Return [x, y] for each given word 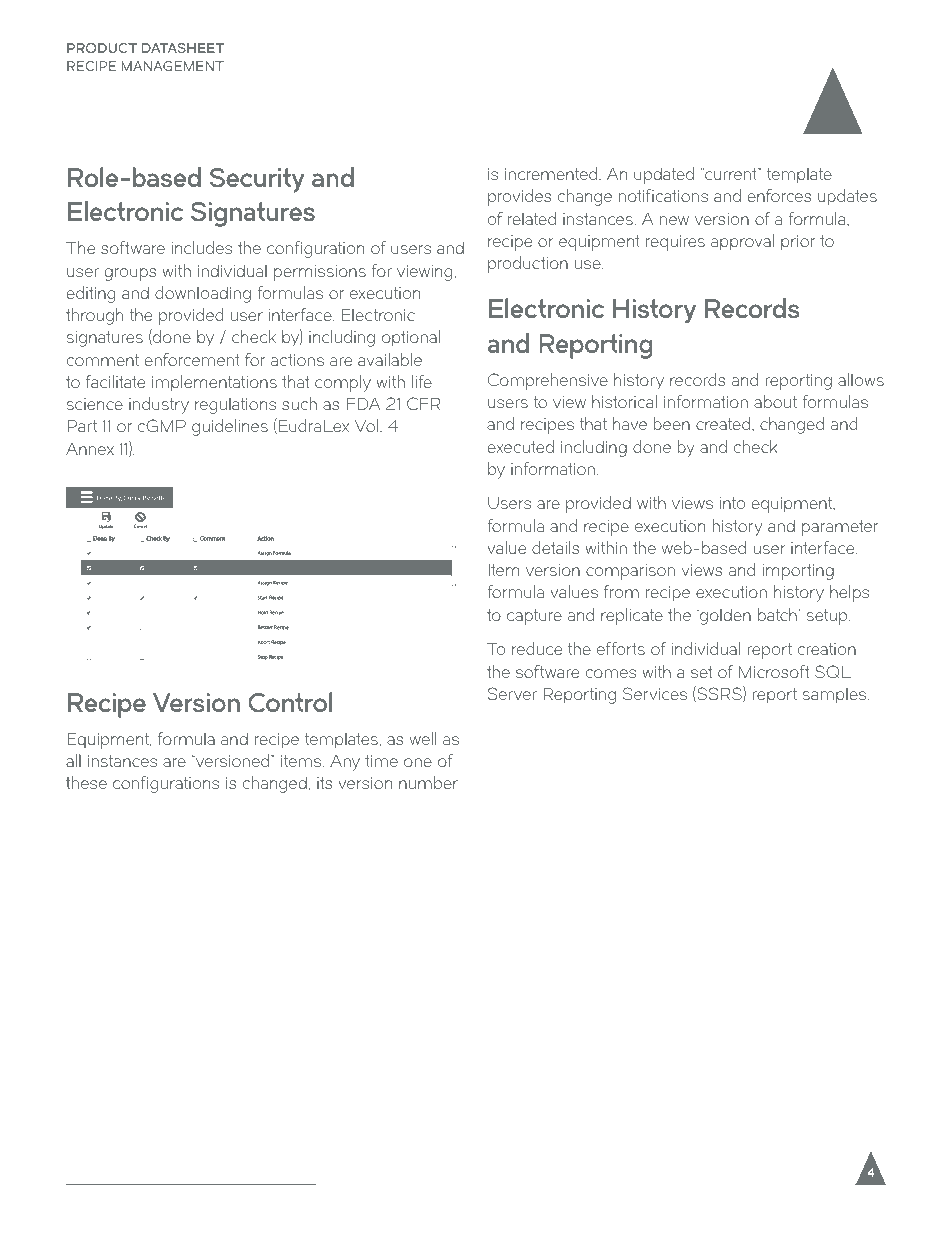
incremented [552, 173]
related [532, 218]
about [775, 401]
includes [202, 247]
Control [290, 702]
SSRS [719, 694]
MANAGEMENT [172, 66]
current [731, 174]
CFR [423, 403]
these [86, 782]
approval [742, 242]
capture [534, 617]
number [428, 782]
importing [798, 572]
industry [159, 405]
